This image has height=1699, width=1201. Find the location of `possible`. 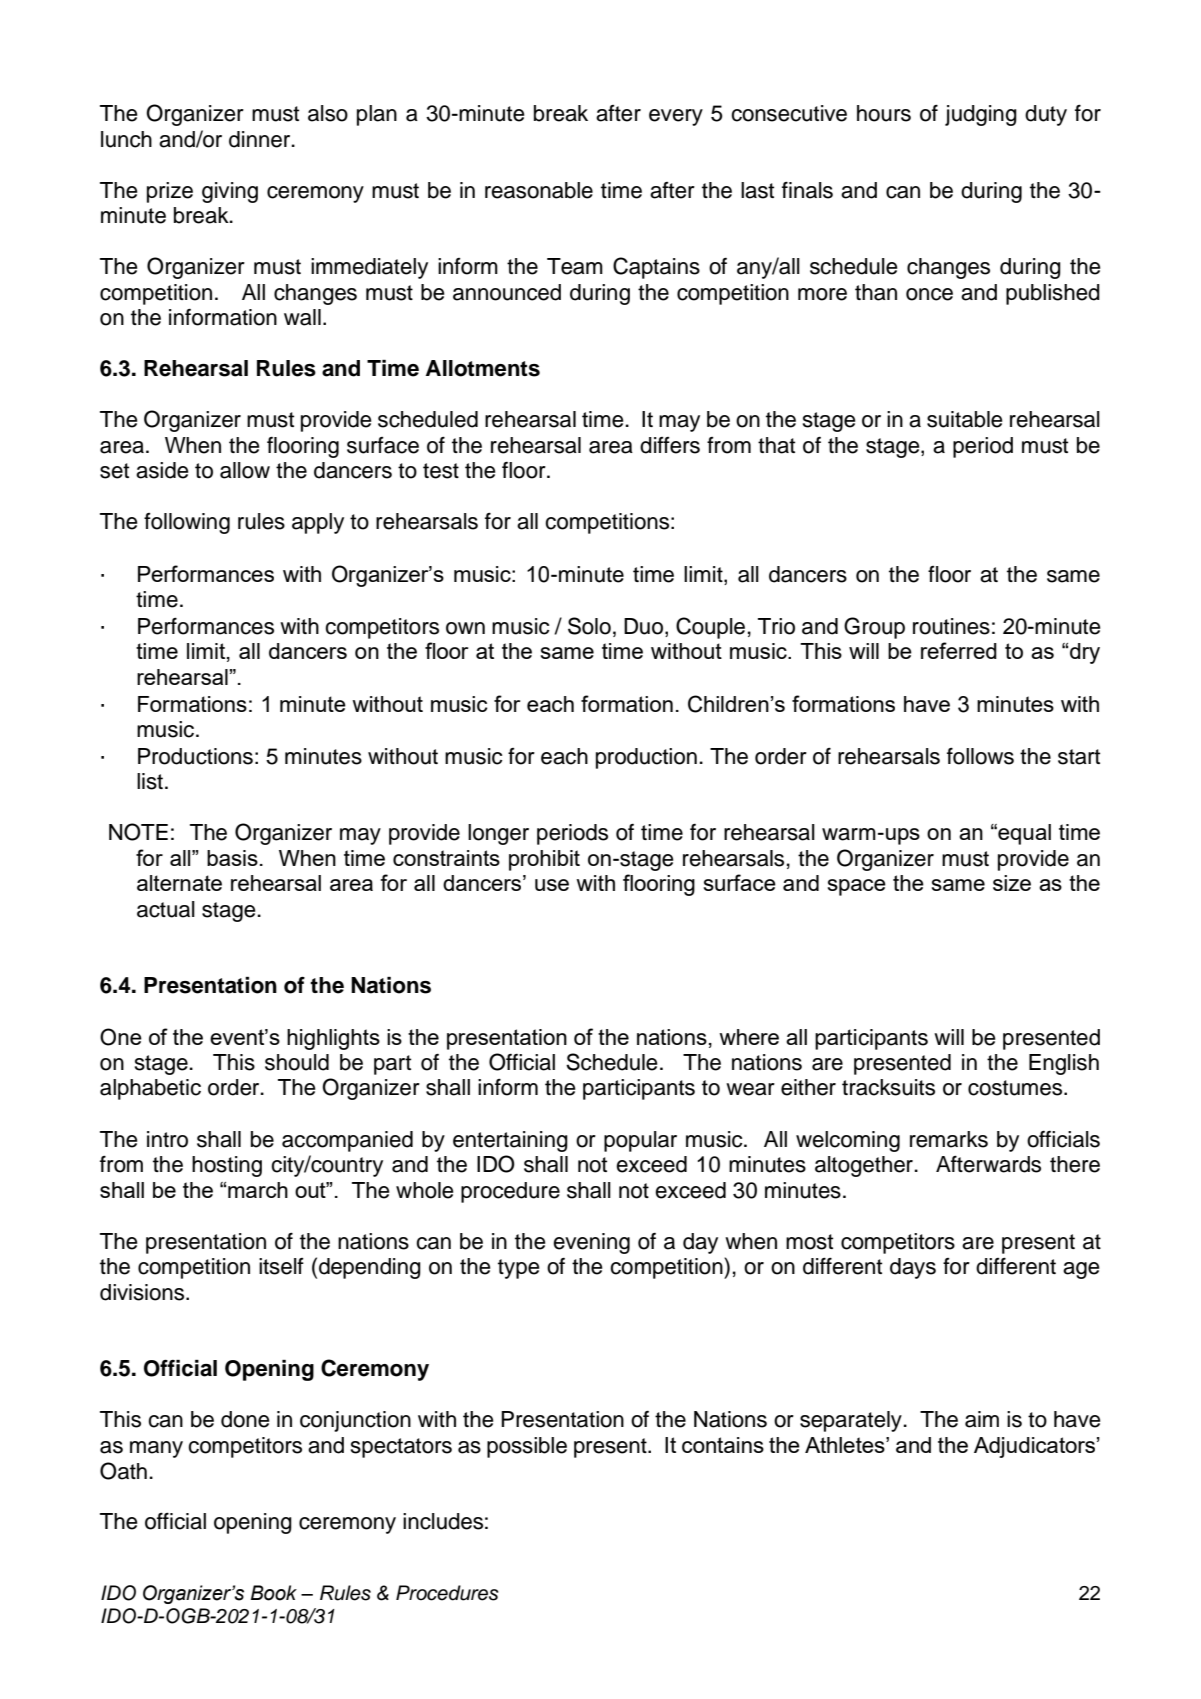

possible is located at coordinates (527, 1447).
